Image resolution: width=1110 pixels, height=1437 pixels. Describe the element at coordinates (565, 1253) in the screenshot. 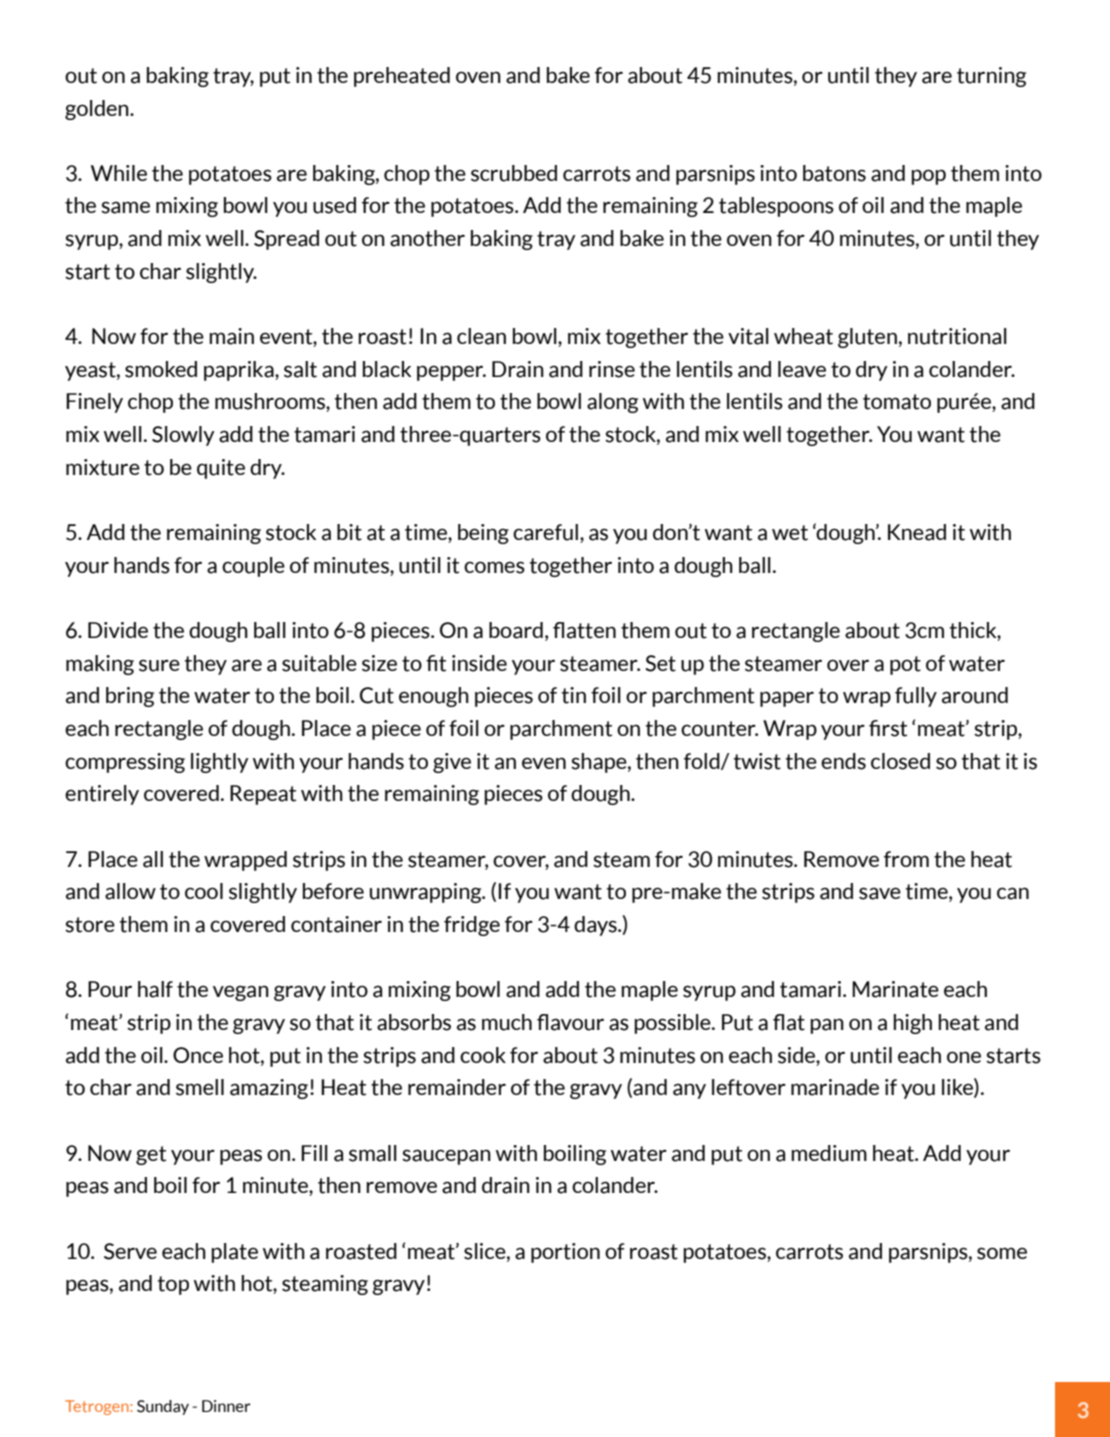

I see `portion` at that location.
